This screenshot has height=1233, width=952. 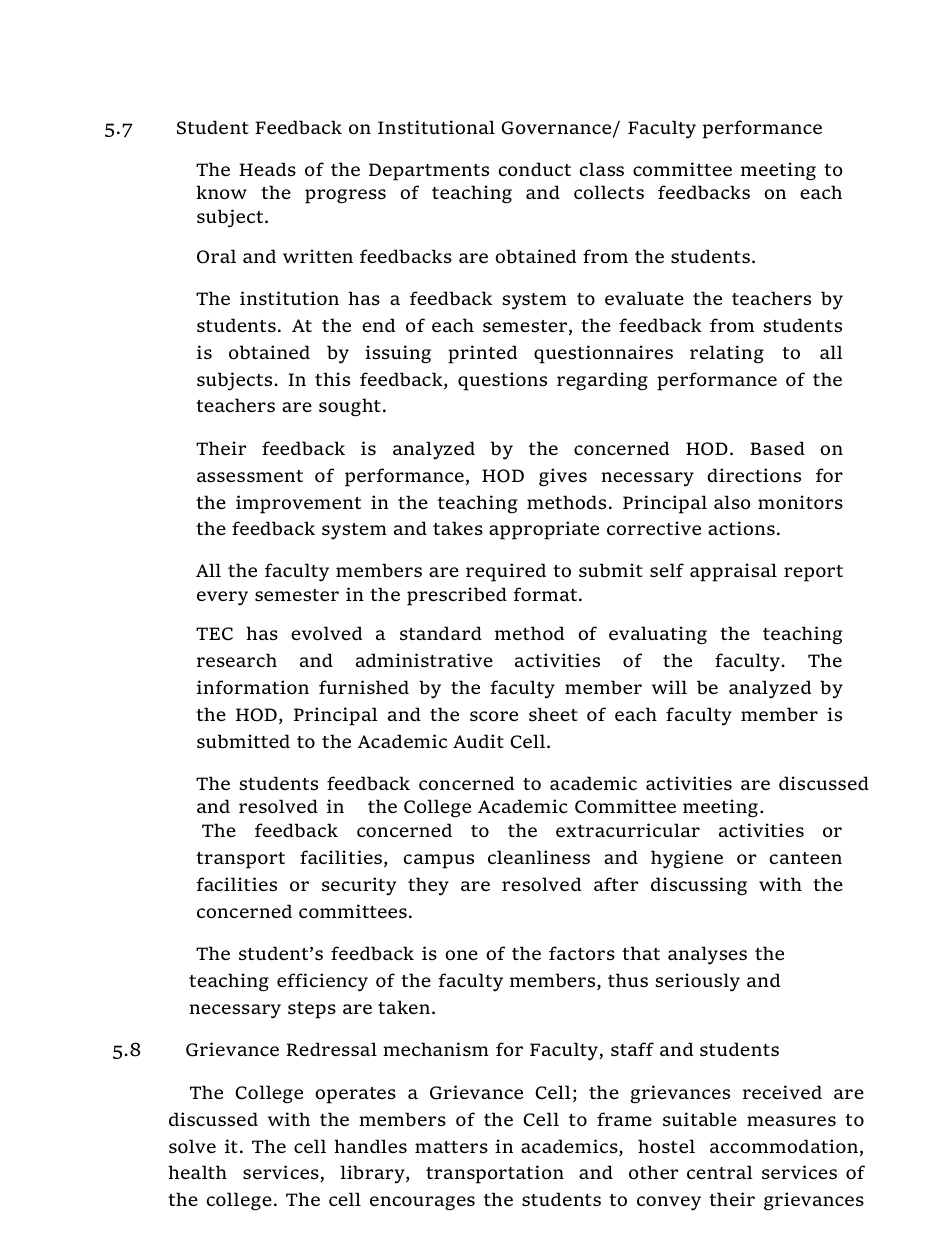 I want to click on gives, so click(x=563, y=477).
